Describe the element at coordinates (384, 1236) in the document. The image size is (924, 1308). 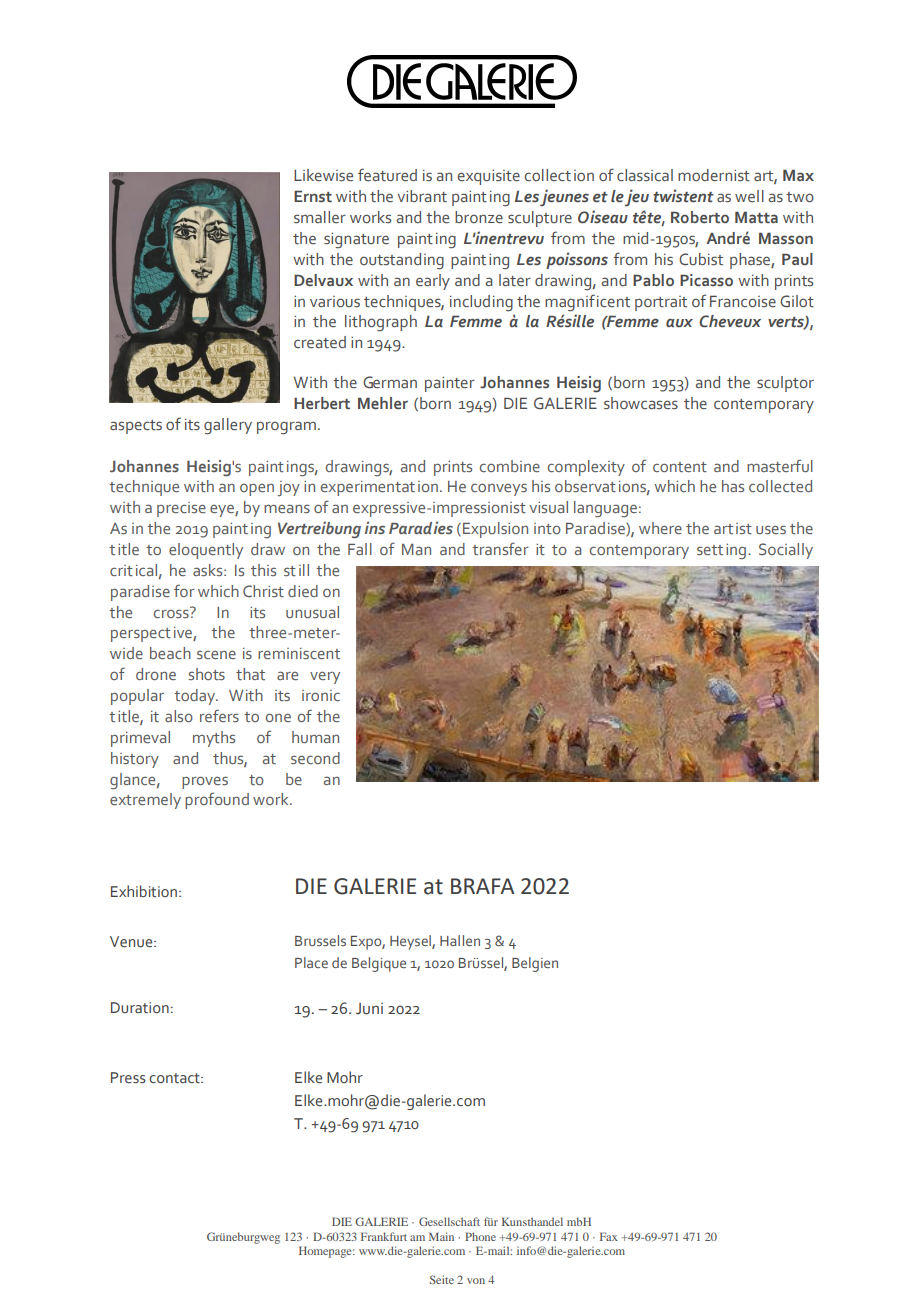
I see `Frankfurt` at that location.
